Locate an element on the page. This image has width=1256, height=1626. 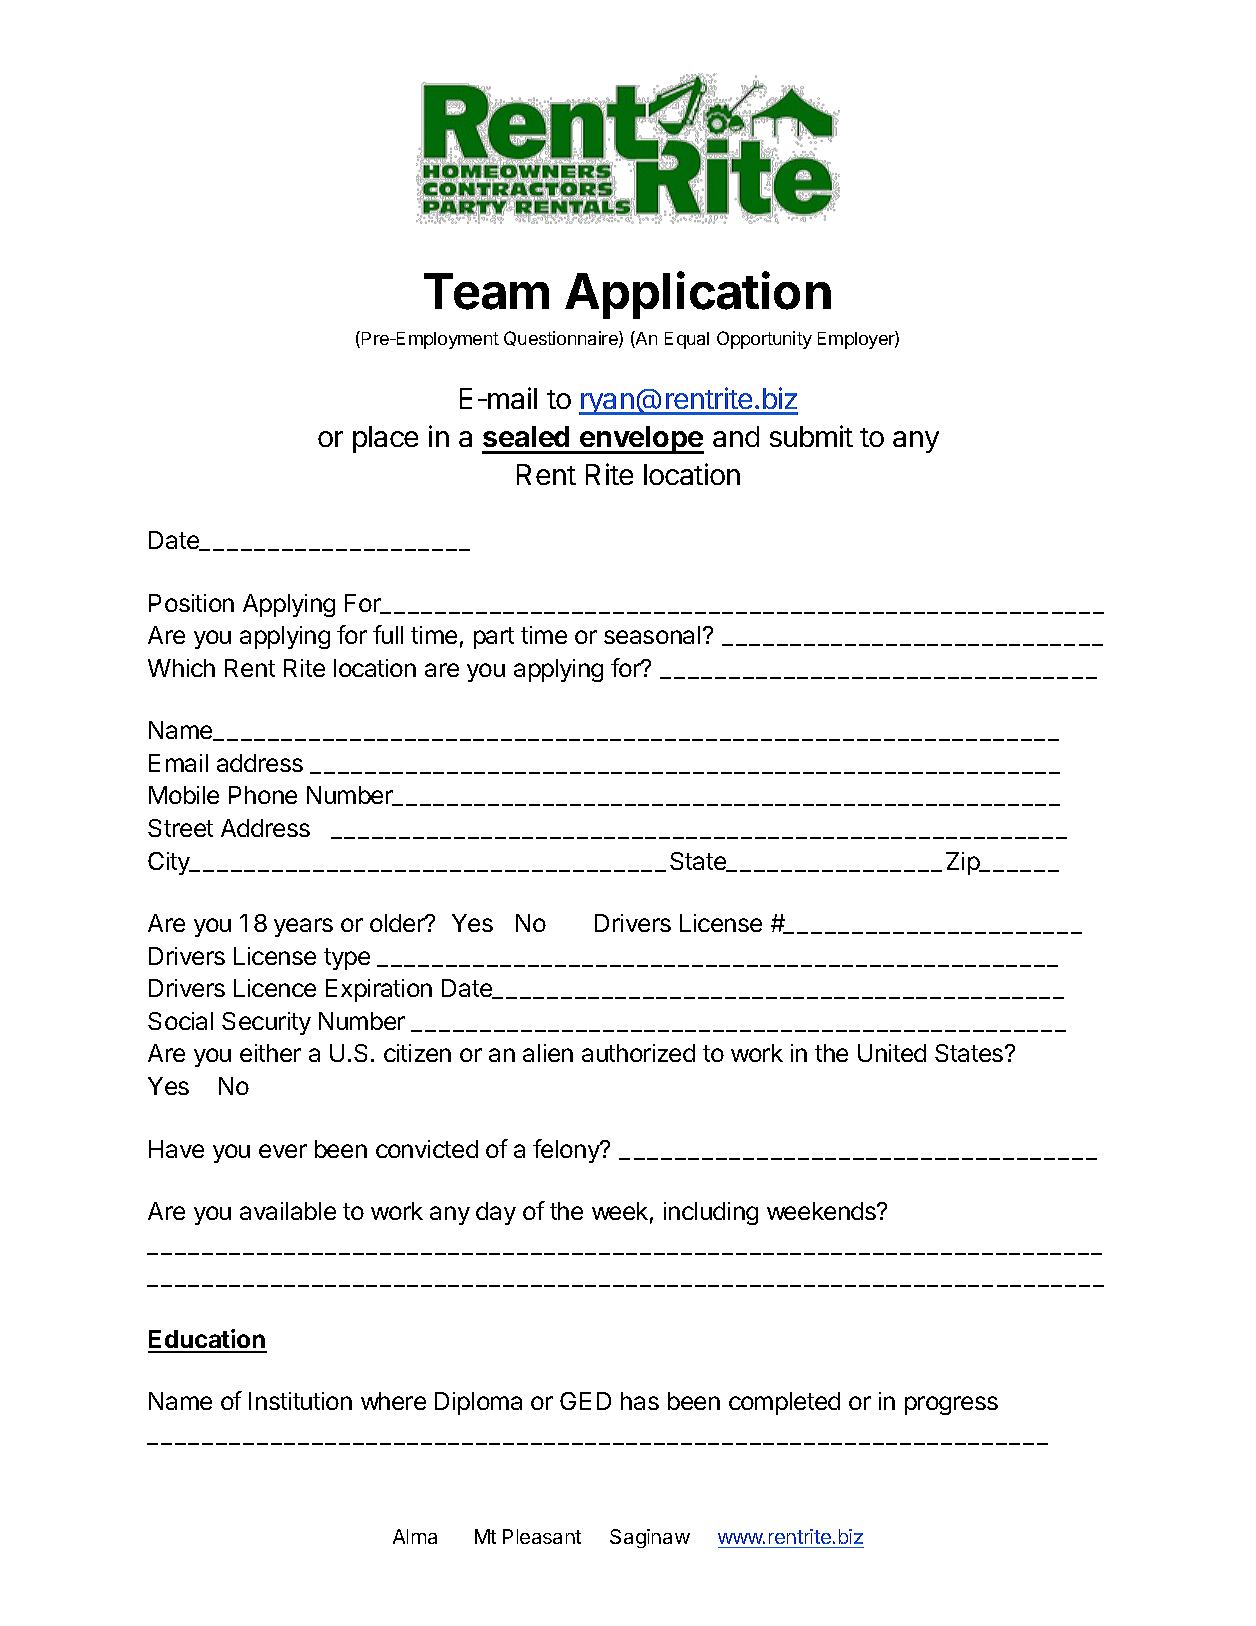
part is located at coordinates (494, 638).
